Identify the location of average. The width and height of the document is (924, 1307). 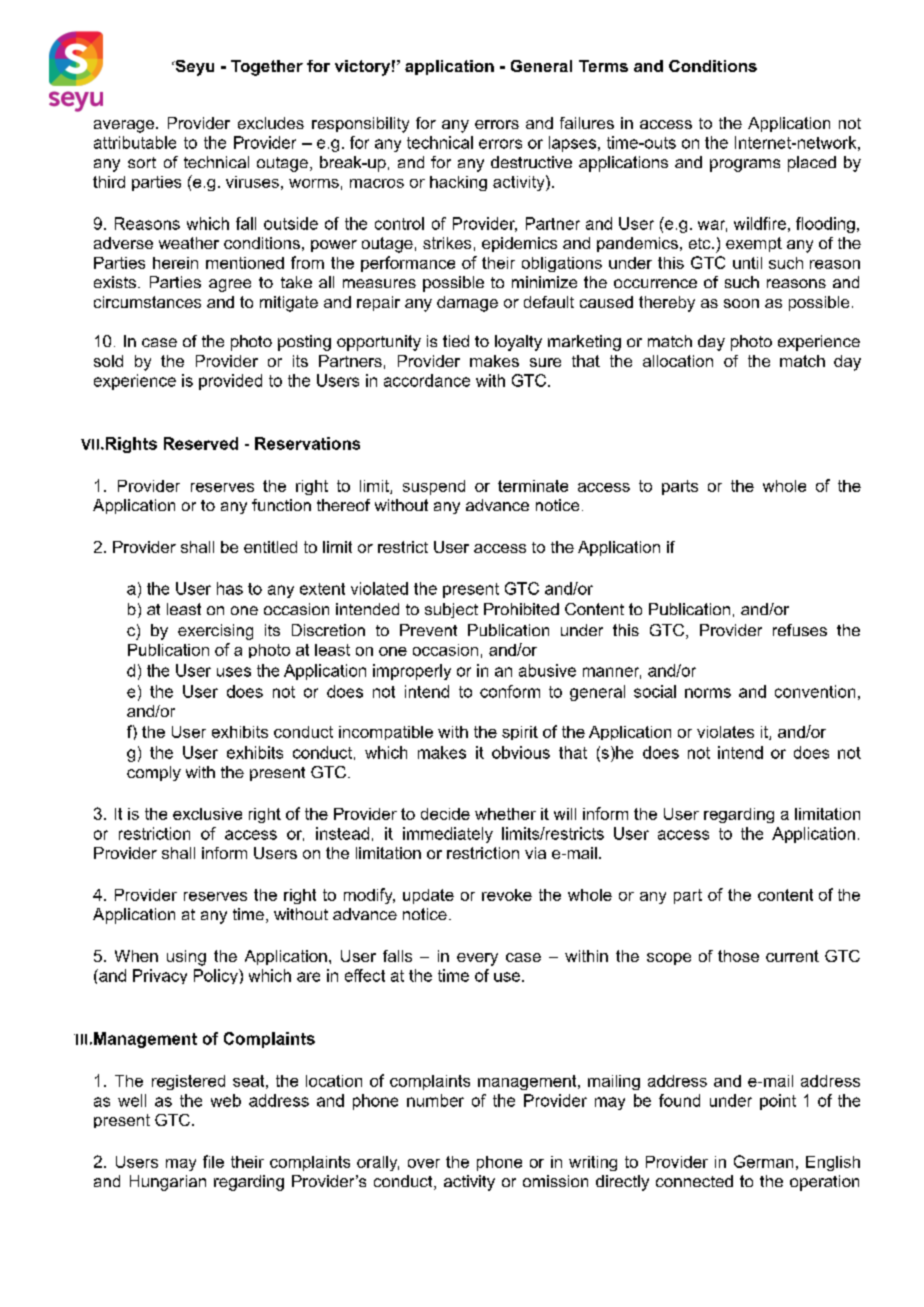
(124, 126).
